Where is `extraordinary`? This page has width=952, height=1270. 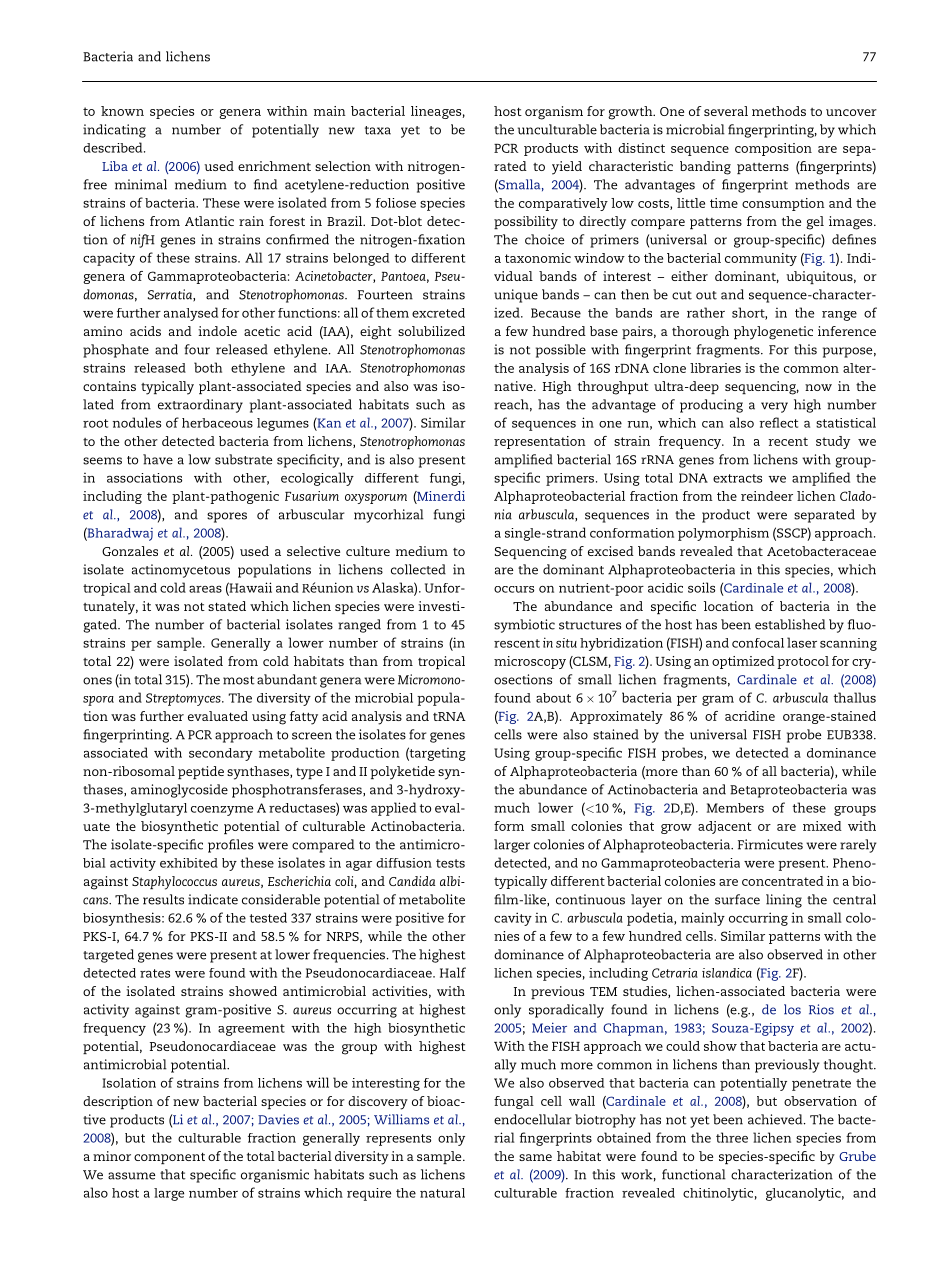
extraordinary is located at coordinates (200, 406).
